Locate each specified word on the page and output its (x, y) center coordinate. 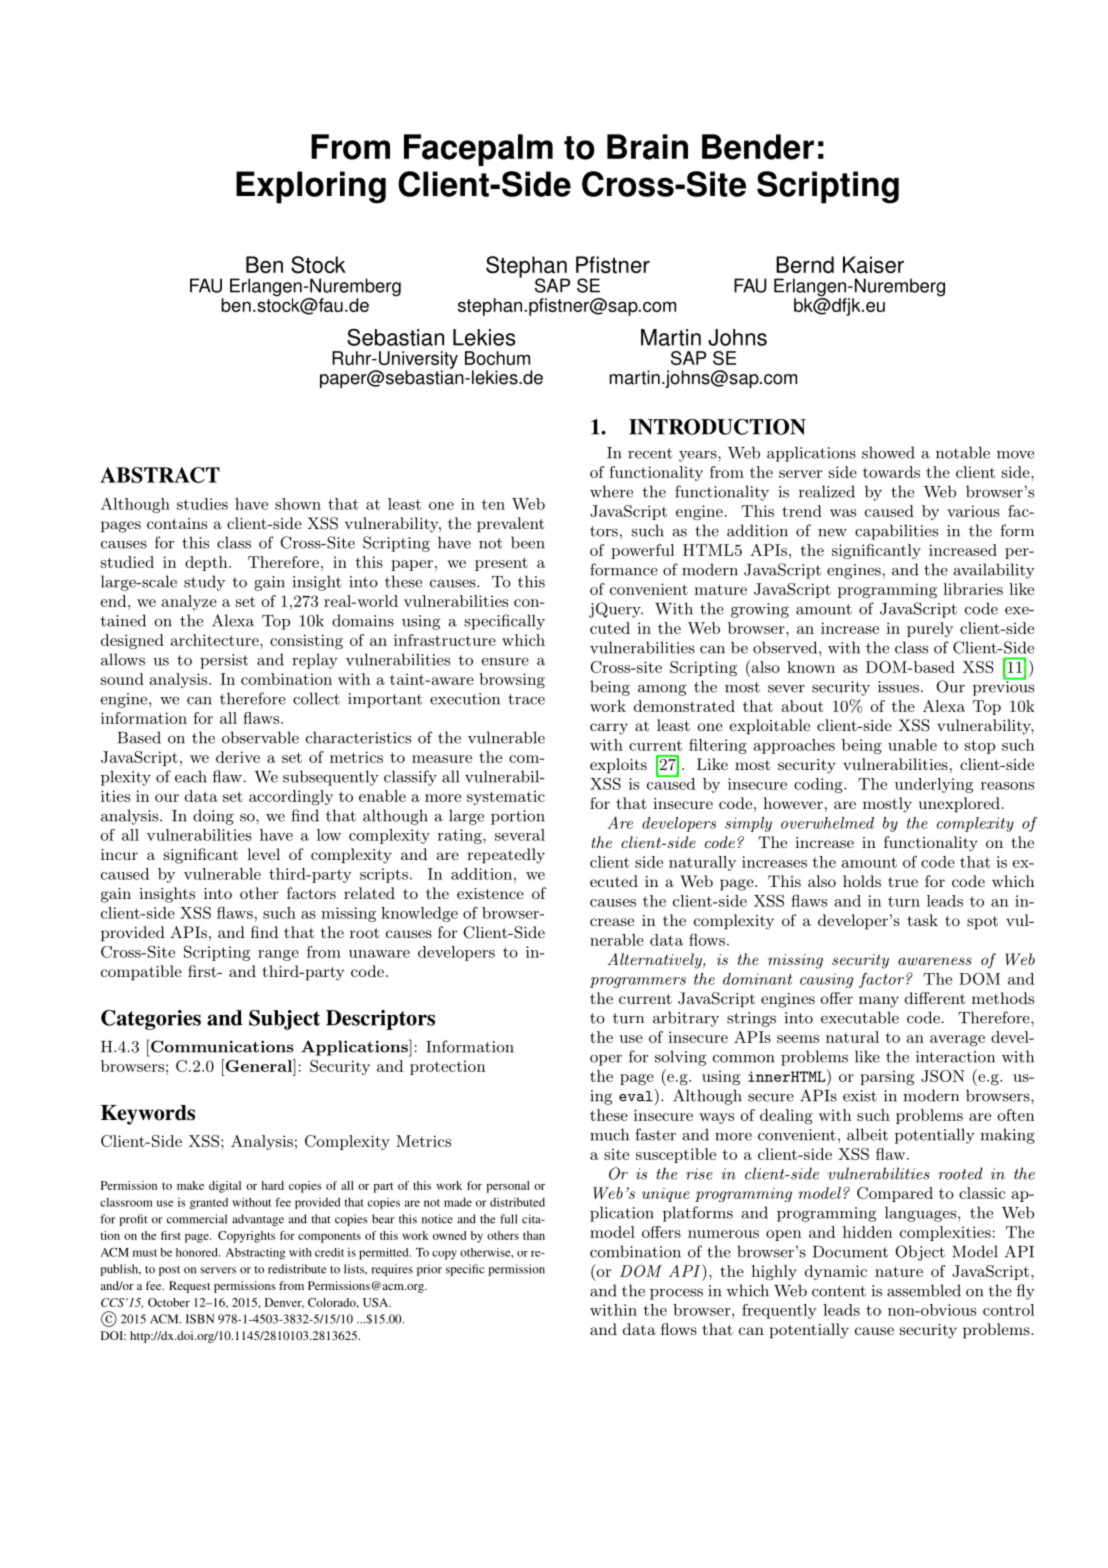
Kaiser (873, 265)
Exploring (311, 187)
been (528, 542)
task (922, 920)
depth (207, 563)
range (278, 955)
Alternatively (656, 961)
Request (189, 1287)
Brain (647, 147)
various (973, 511)
